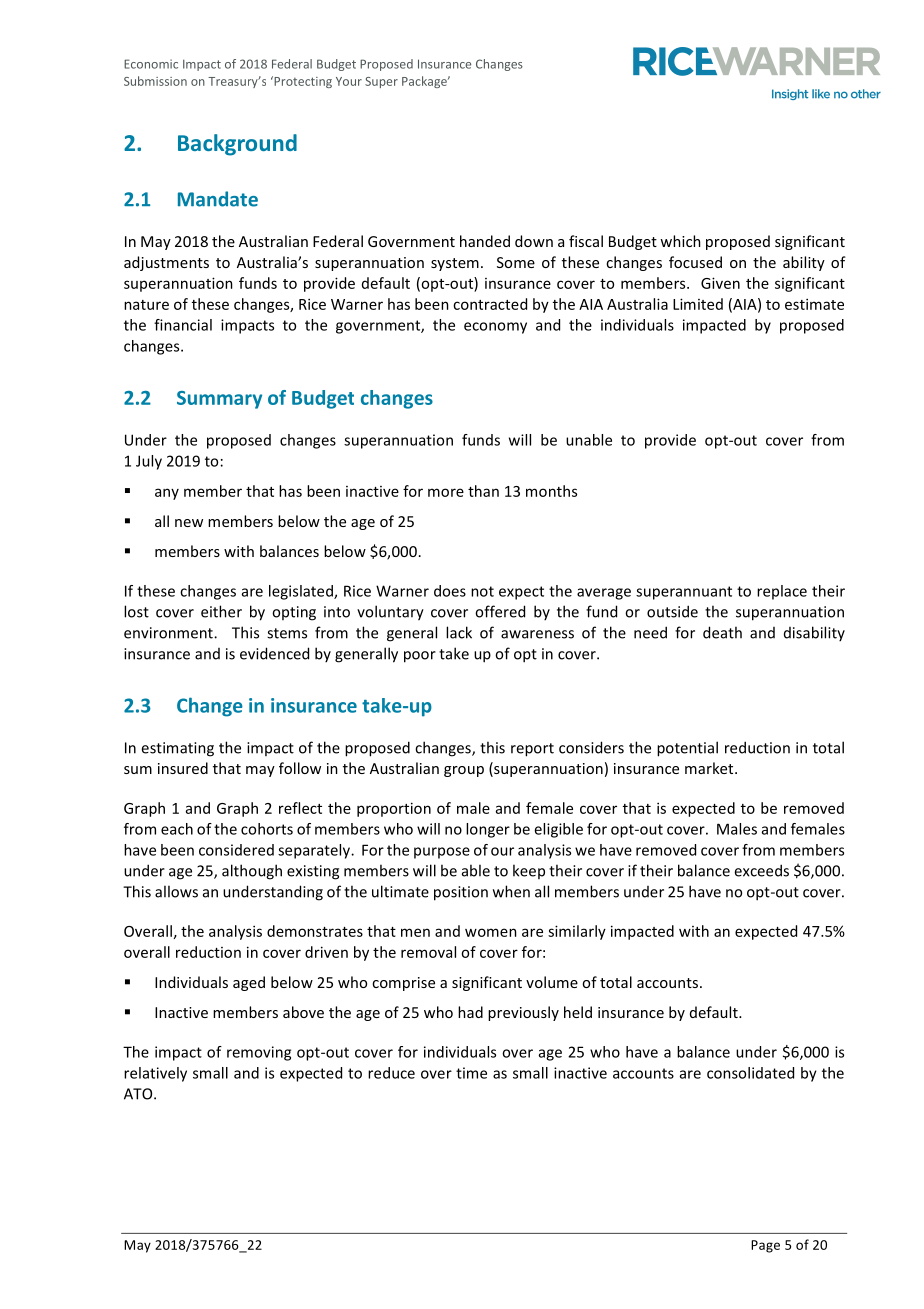 This page has height=1309, width=924. I want to click on ATO, so click(139, 1094).
